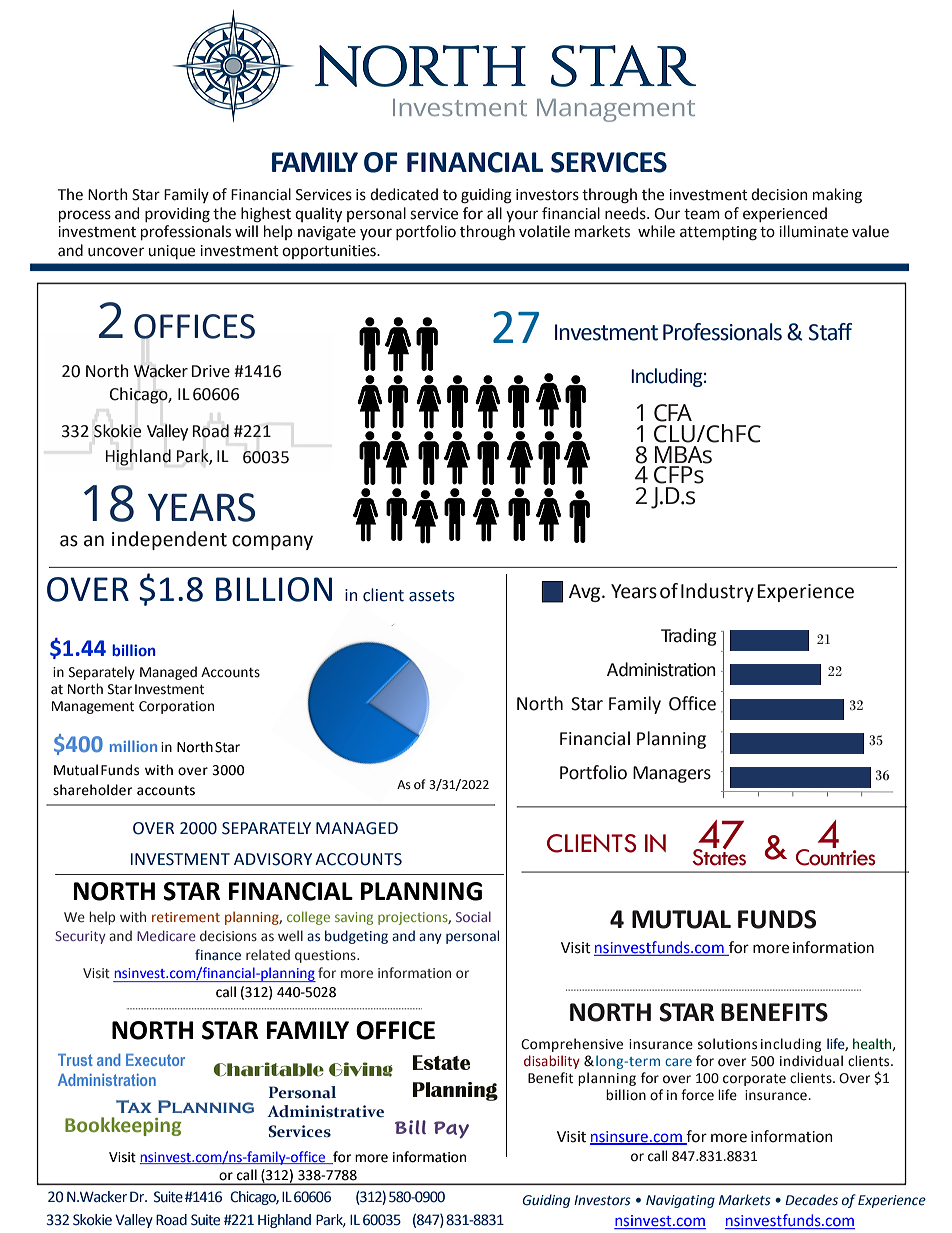 Image resolution: width=952 pixels, height=1233 pixels. I want to click on States, so click(719, 856).
